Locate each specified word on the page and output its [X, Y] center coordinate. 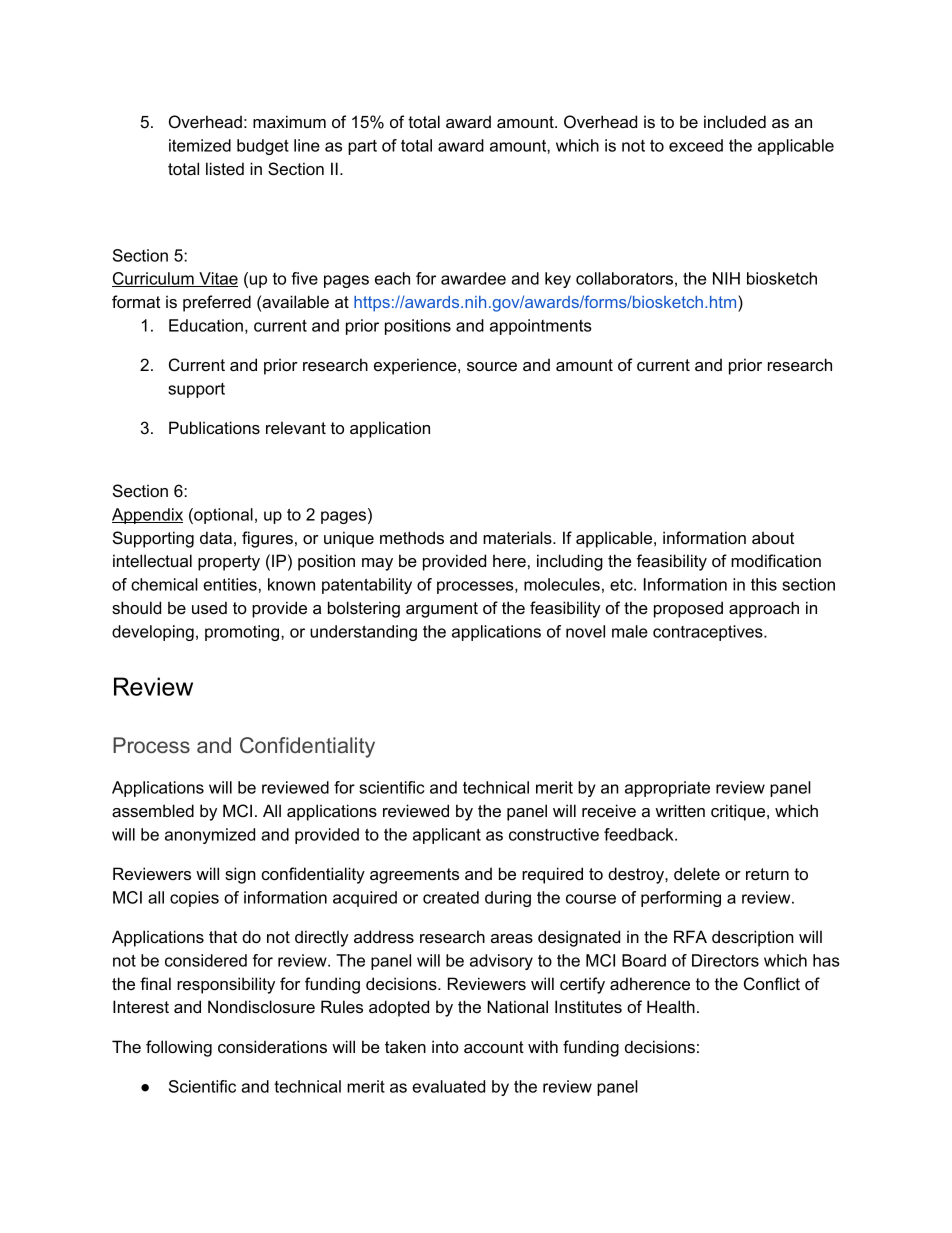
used [209, 607]
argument [442, 610]
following [179, 1048]
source [492, 366]
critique [739, 812]
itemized [200, 145]
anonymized [210, 836]
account [494, 1047]
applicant [447, 836]
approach [764, 609]
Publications [214, 427]
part [362, 147]
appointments [541, 327]
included [735, 121]
